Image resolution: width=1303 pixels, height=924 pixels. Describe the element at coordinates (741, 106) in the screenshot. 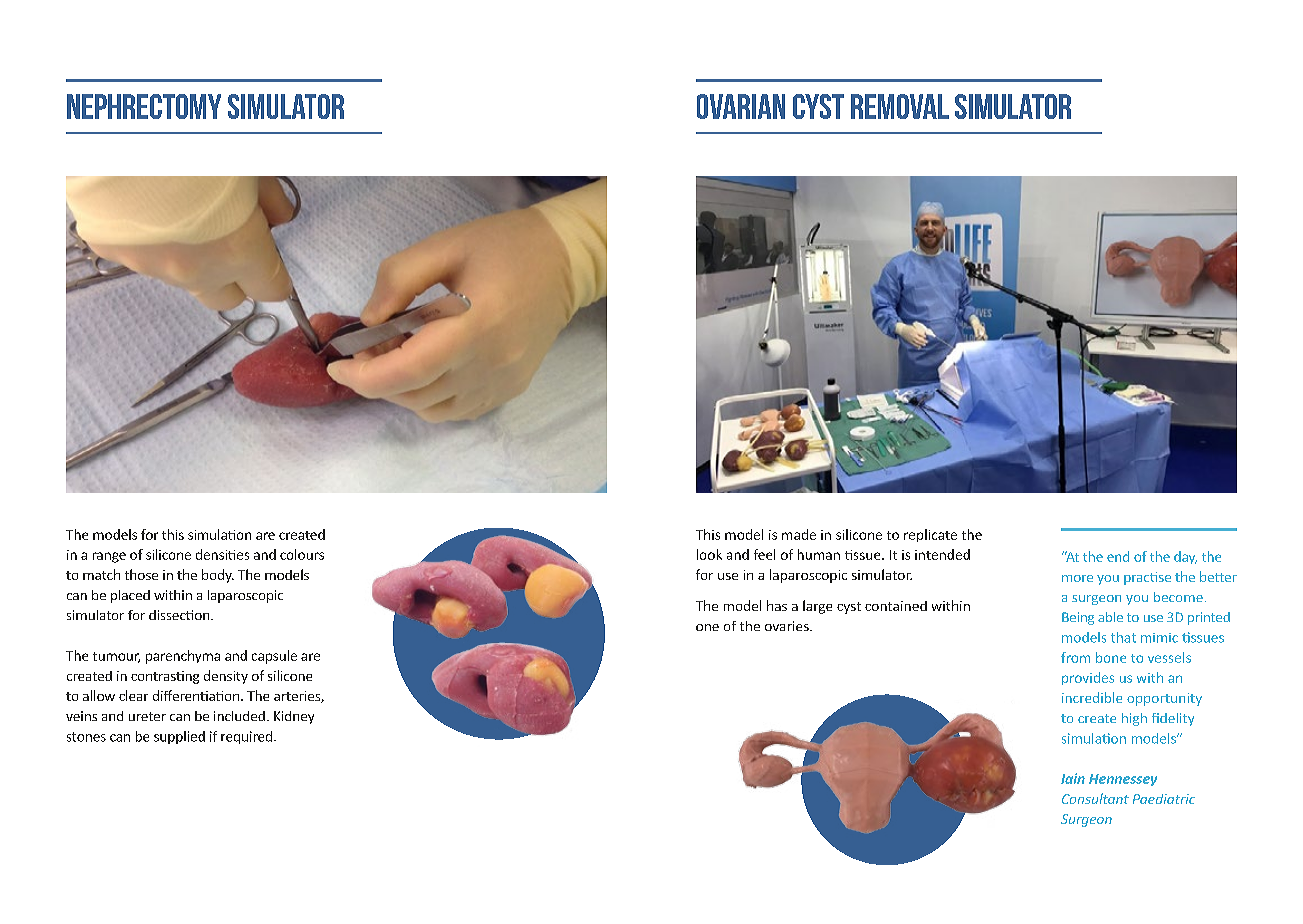

I see `Ovarian` at that location.
